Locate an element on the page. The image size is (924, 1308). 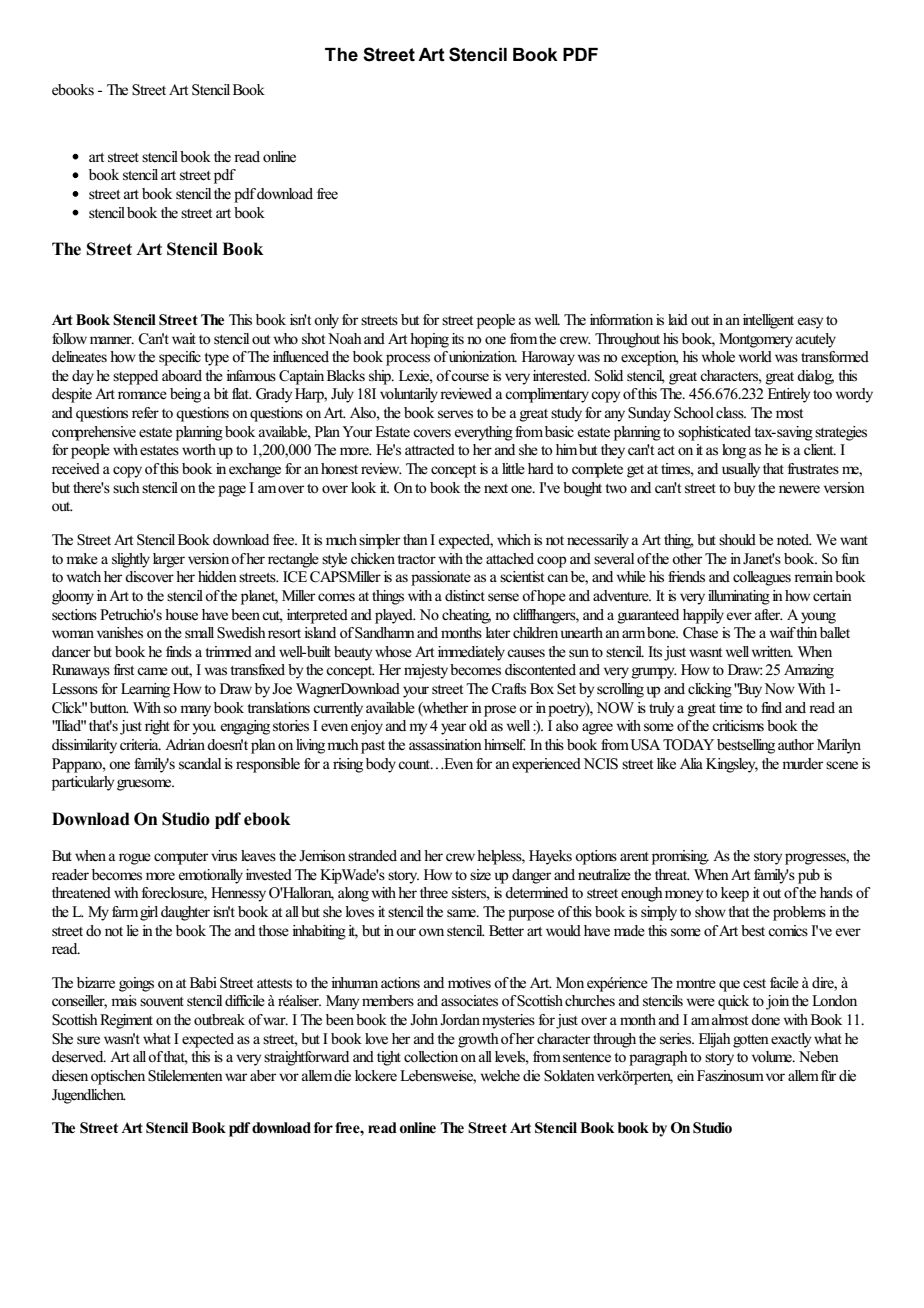
size is located at coordinates (480, 875).
